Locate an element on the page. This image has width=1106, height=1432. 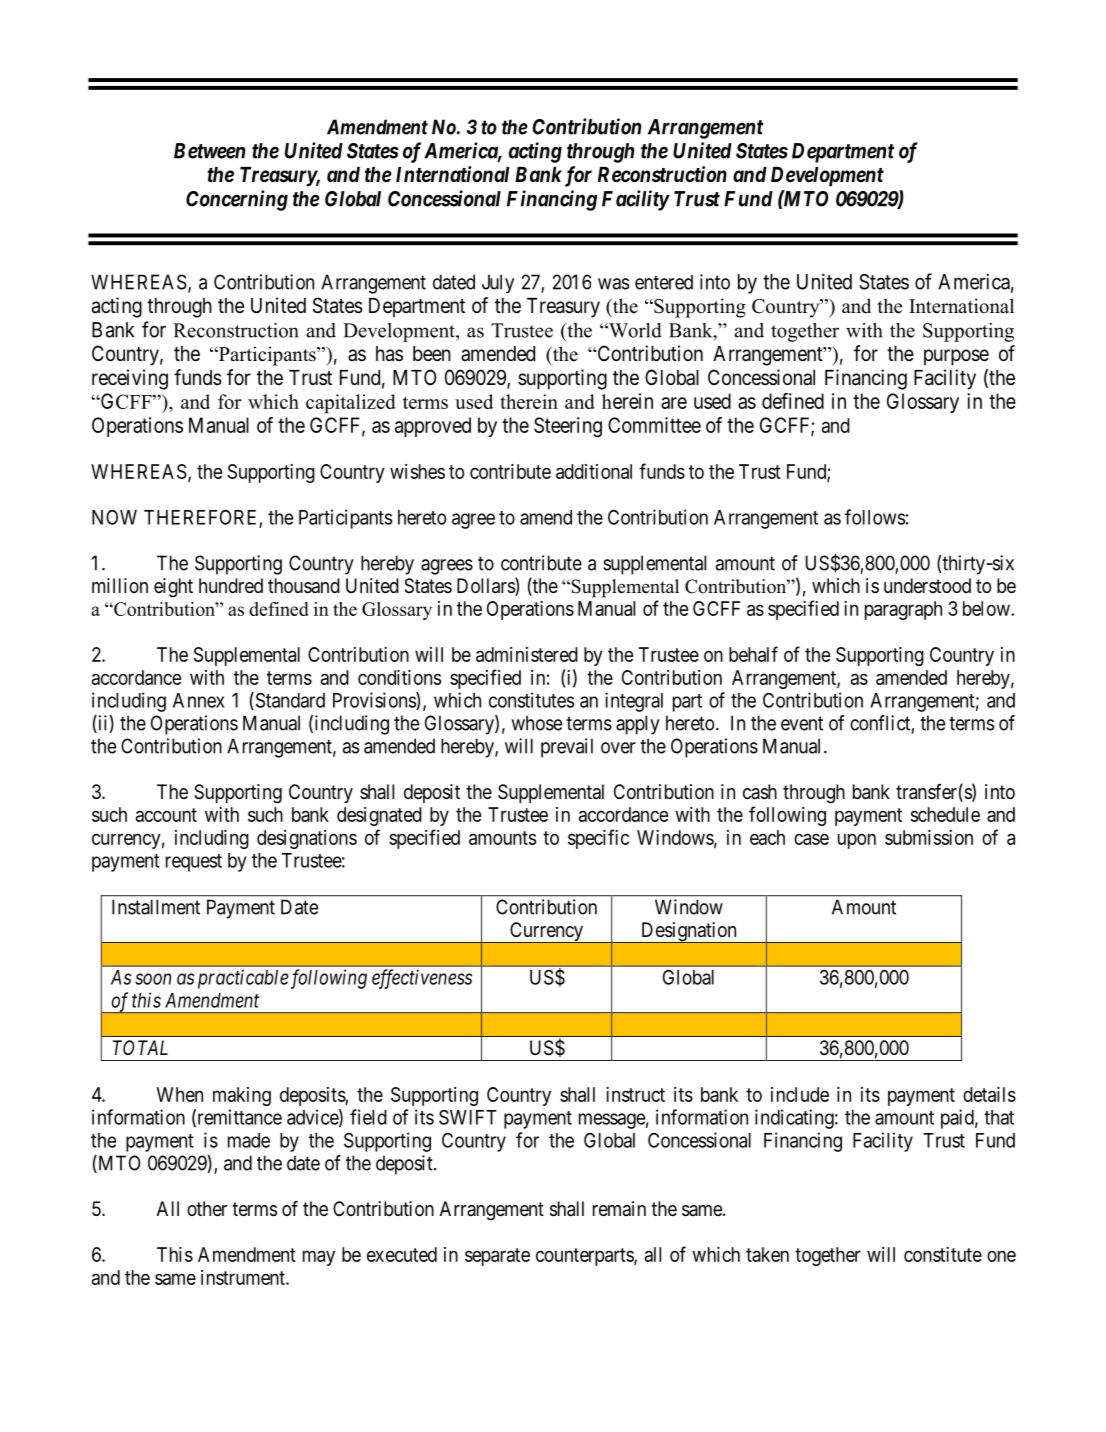
other is located at coordinates (207, 1209).
